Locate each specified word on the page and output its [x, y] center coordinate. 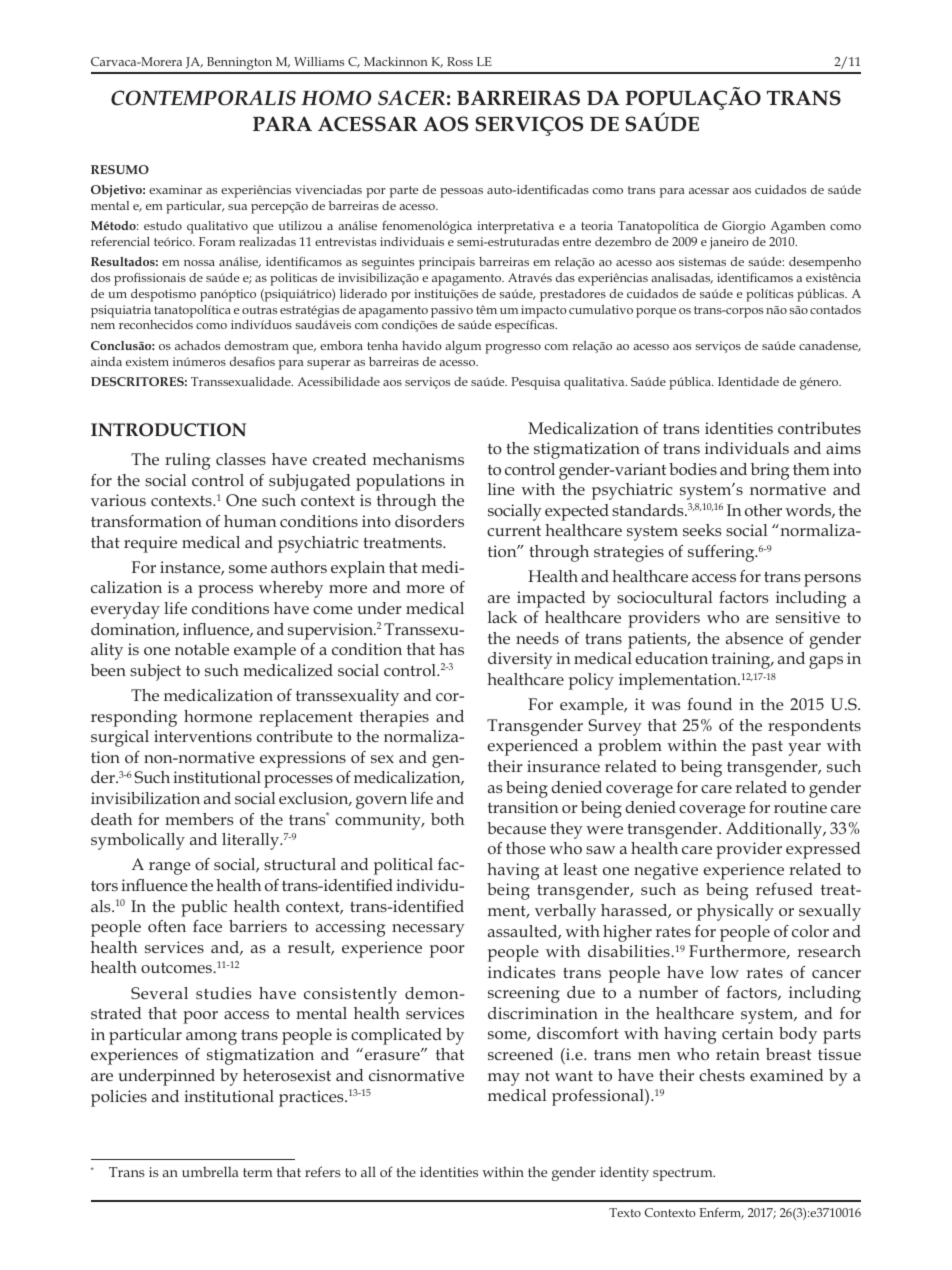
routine [800, 807]
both [447, 819]
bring [770, 471]
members [199, 819]
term [258, 1172]
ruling [187, 461]
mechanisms [418, 459]
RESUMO [120, 169]
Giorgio [743, 227]
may [504, 1079]
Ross [460, 61]
